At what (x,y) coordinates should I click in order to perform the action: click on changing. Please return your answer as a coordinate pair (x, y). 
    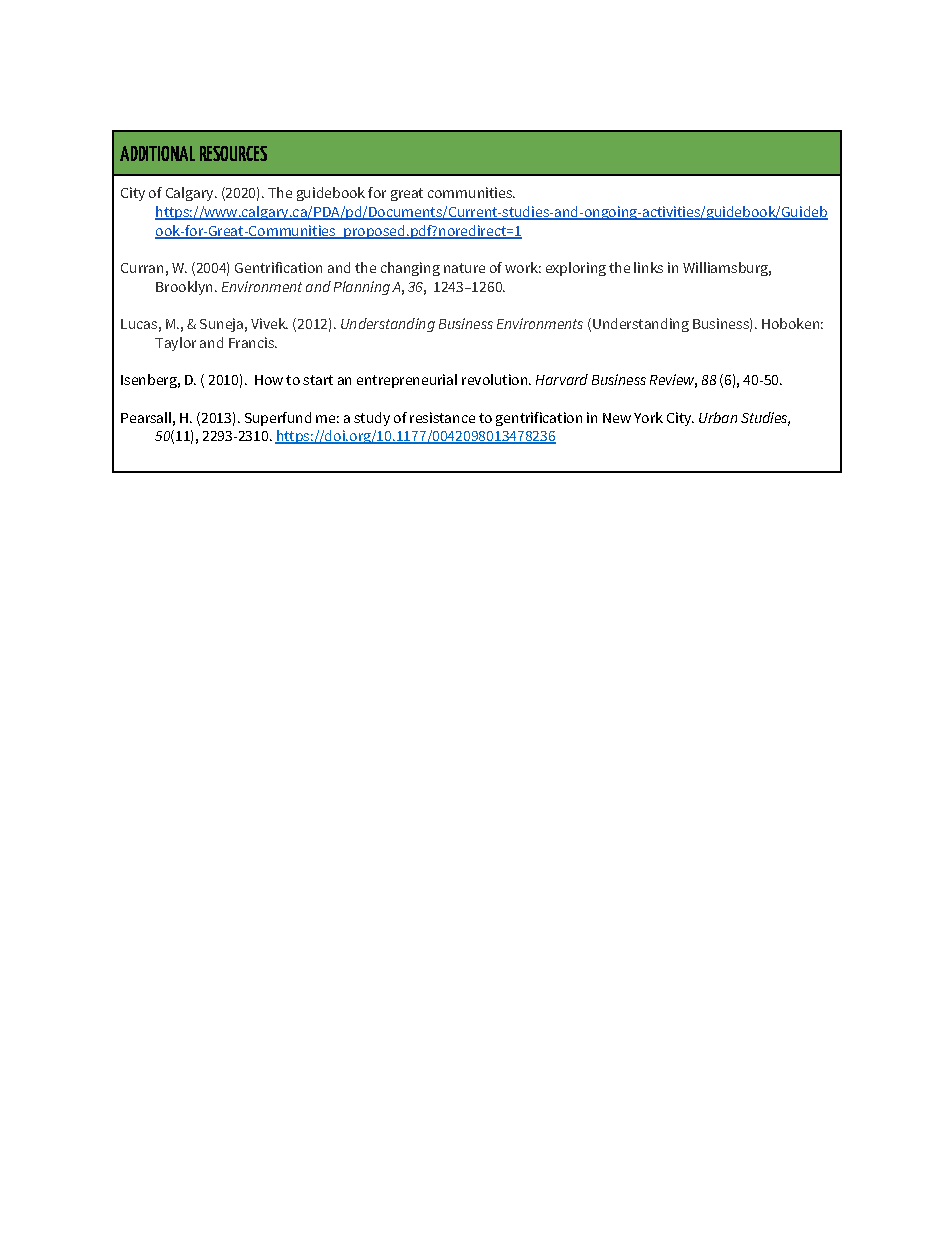
    Looking at the image, I should click on (410, 269).
